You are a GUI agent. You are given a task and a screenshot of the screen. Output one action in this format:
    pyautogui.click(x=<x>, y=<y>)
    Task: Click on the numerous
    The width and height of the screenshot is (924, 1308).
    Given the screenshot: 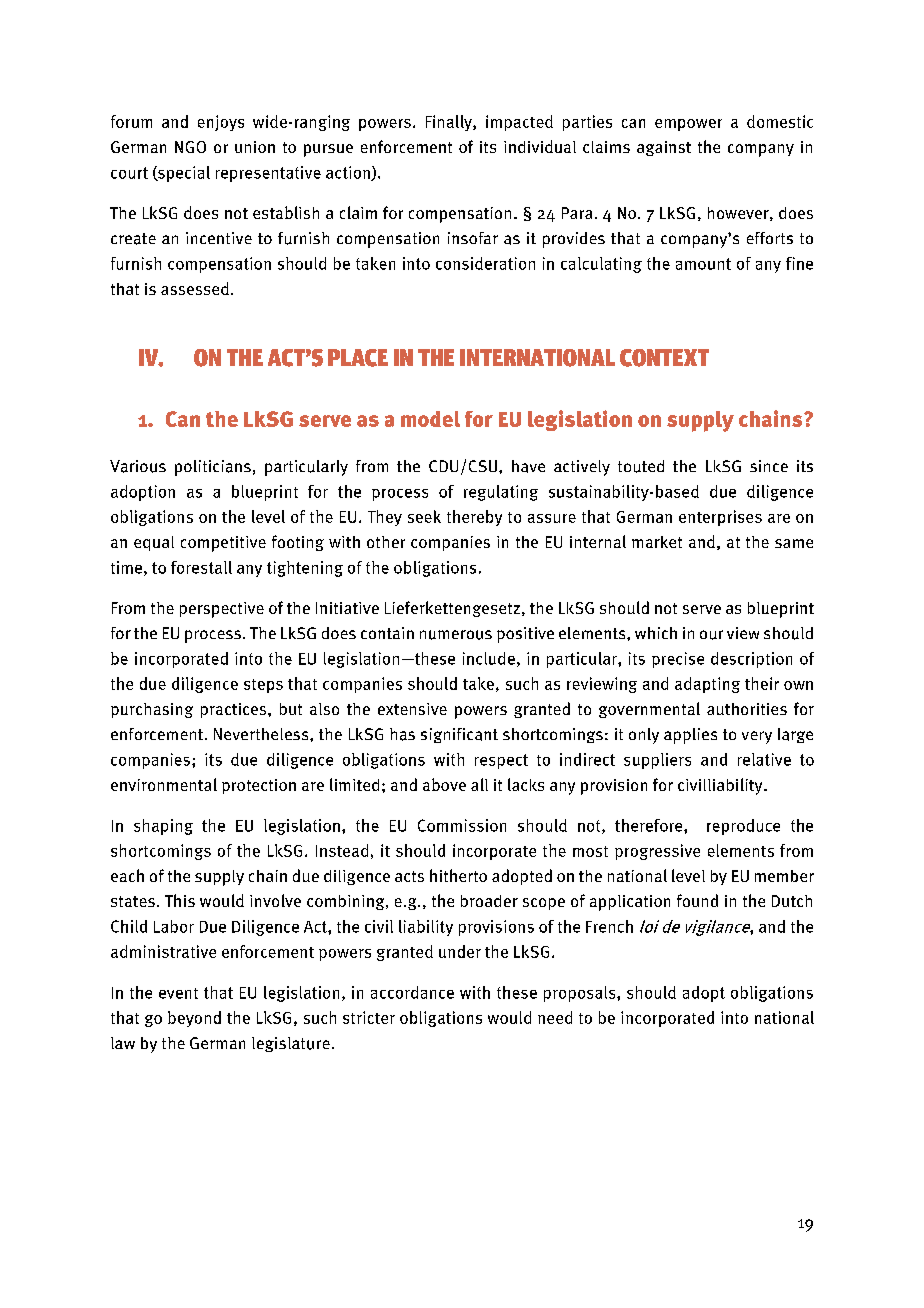 What is the action you would take?
    pyautogui.click(x=456, y=635)
